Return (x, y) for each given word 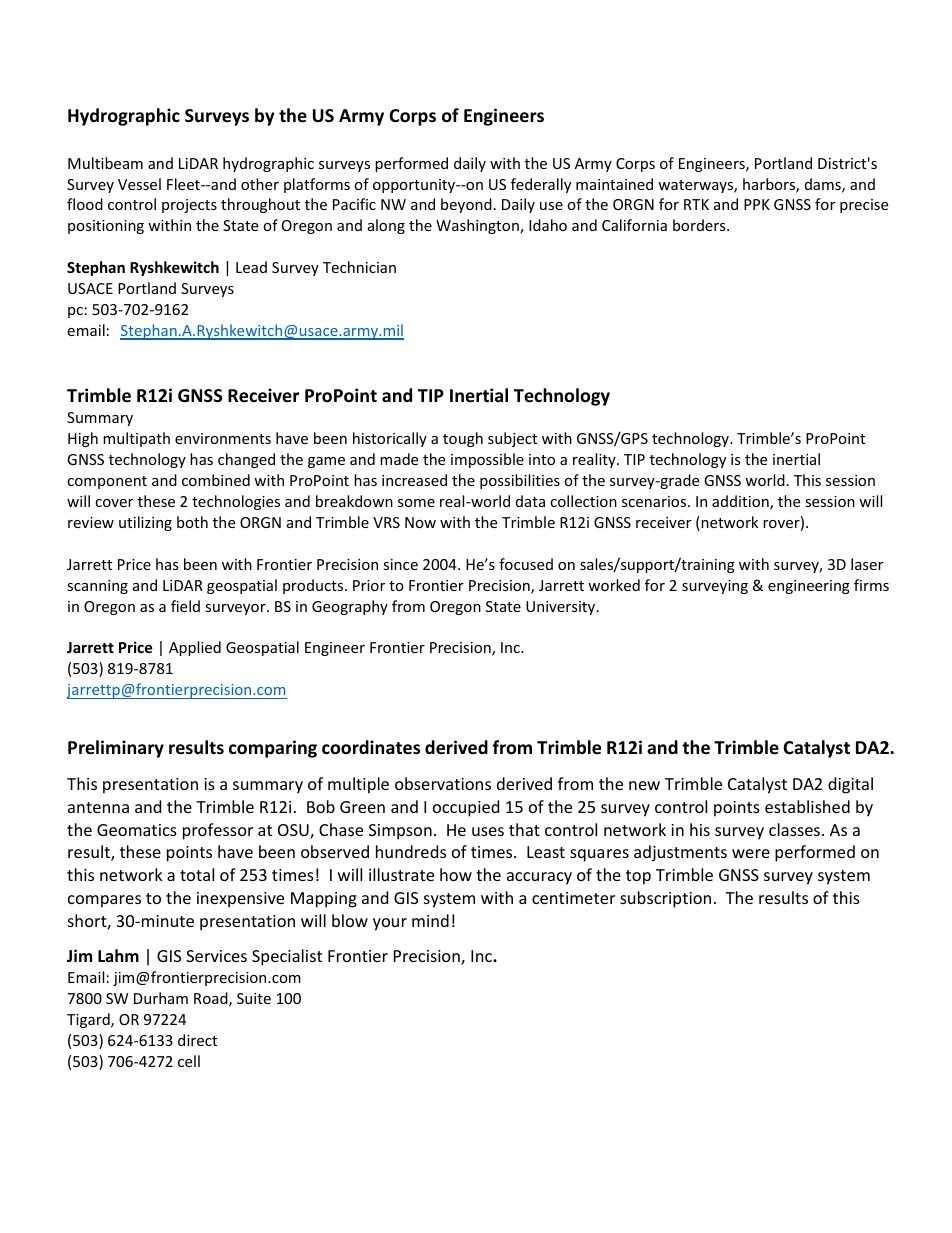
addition (741, 502)
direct (197, 1040)
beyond (466, 205)
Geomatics (137, 830)
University (562, 608)
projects (189, 206)
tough (463, 439)
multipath (136, 439)
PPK (757, 204)
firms (871, 585)
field (185, 606)
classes (794, 829)
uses (488, 831)
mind (430, 920)
